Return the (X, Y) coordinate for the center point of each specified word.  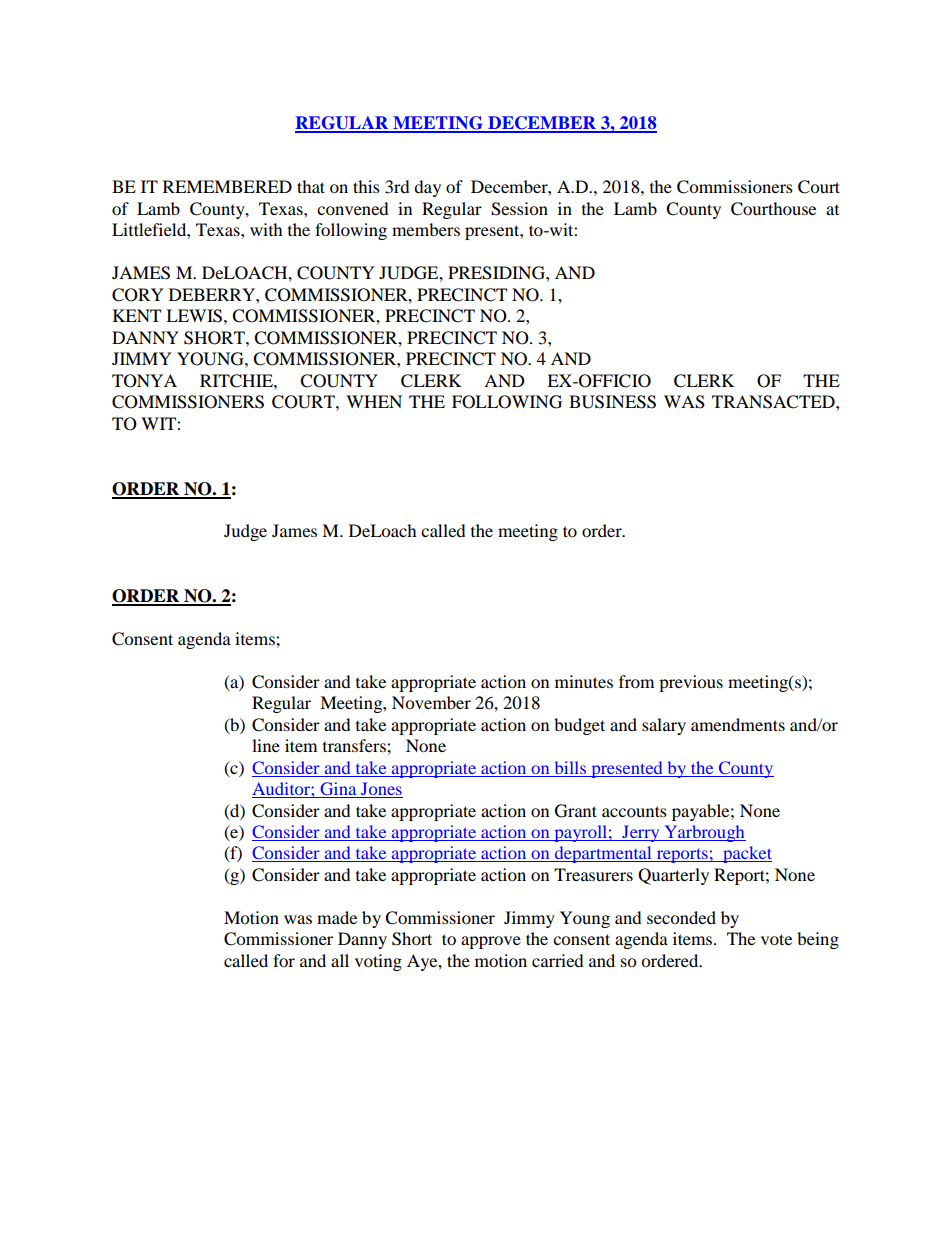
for (284, 960)
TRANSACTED (774, 402)
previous (691, 683)
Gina (338, 790)
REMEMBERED (227, 186)
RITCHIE (237, 381)
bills (570, 767)
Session (519, 209)
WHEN (374, 401)
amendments (738, 724)
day (427, 188)
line (266, 745)
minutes (584, 681)
